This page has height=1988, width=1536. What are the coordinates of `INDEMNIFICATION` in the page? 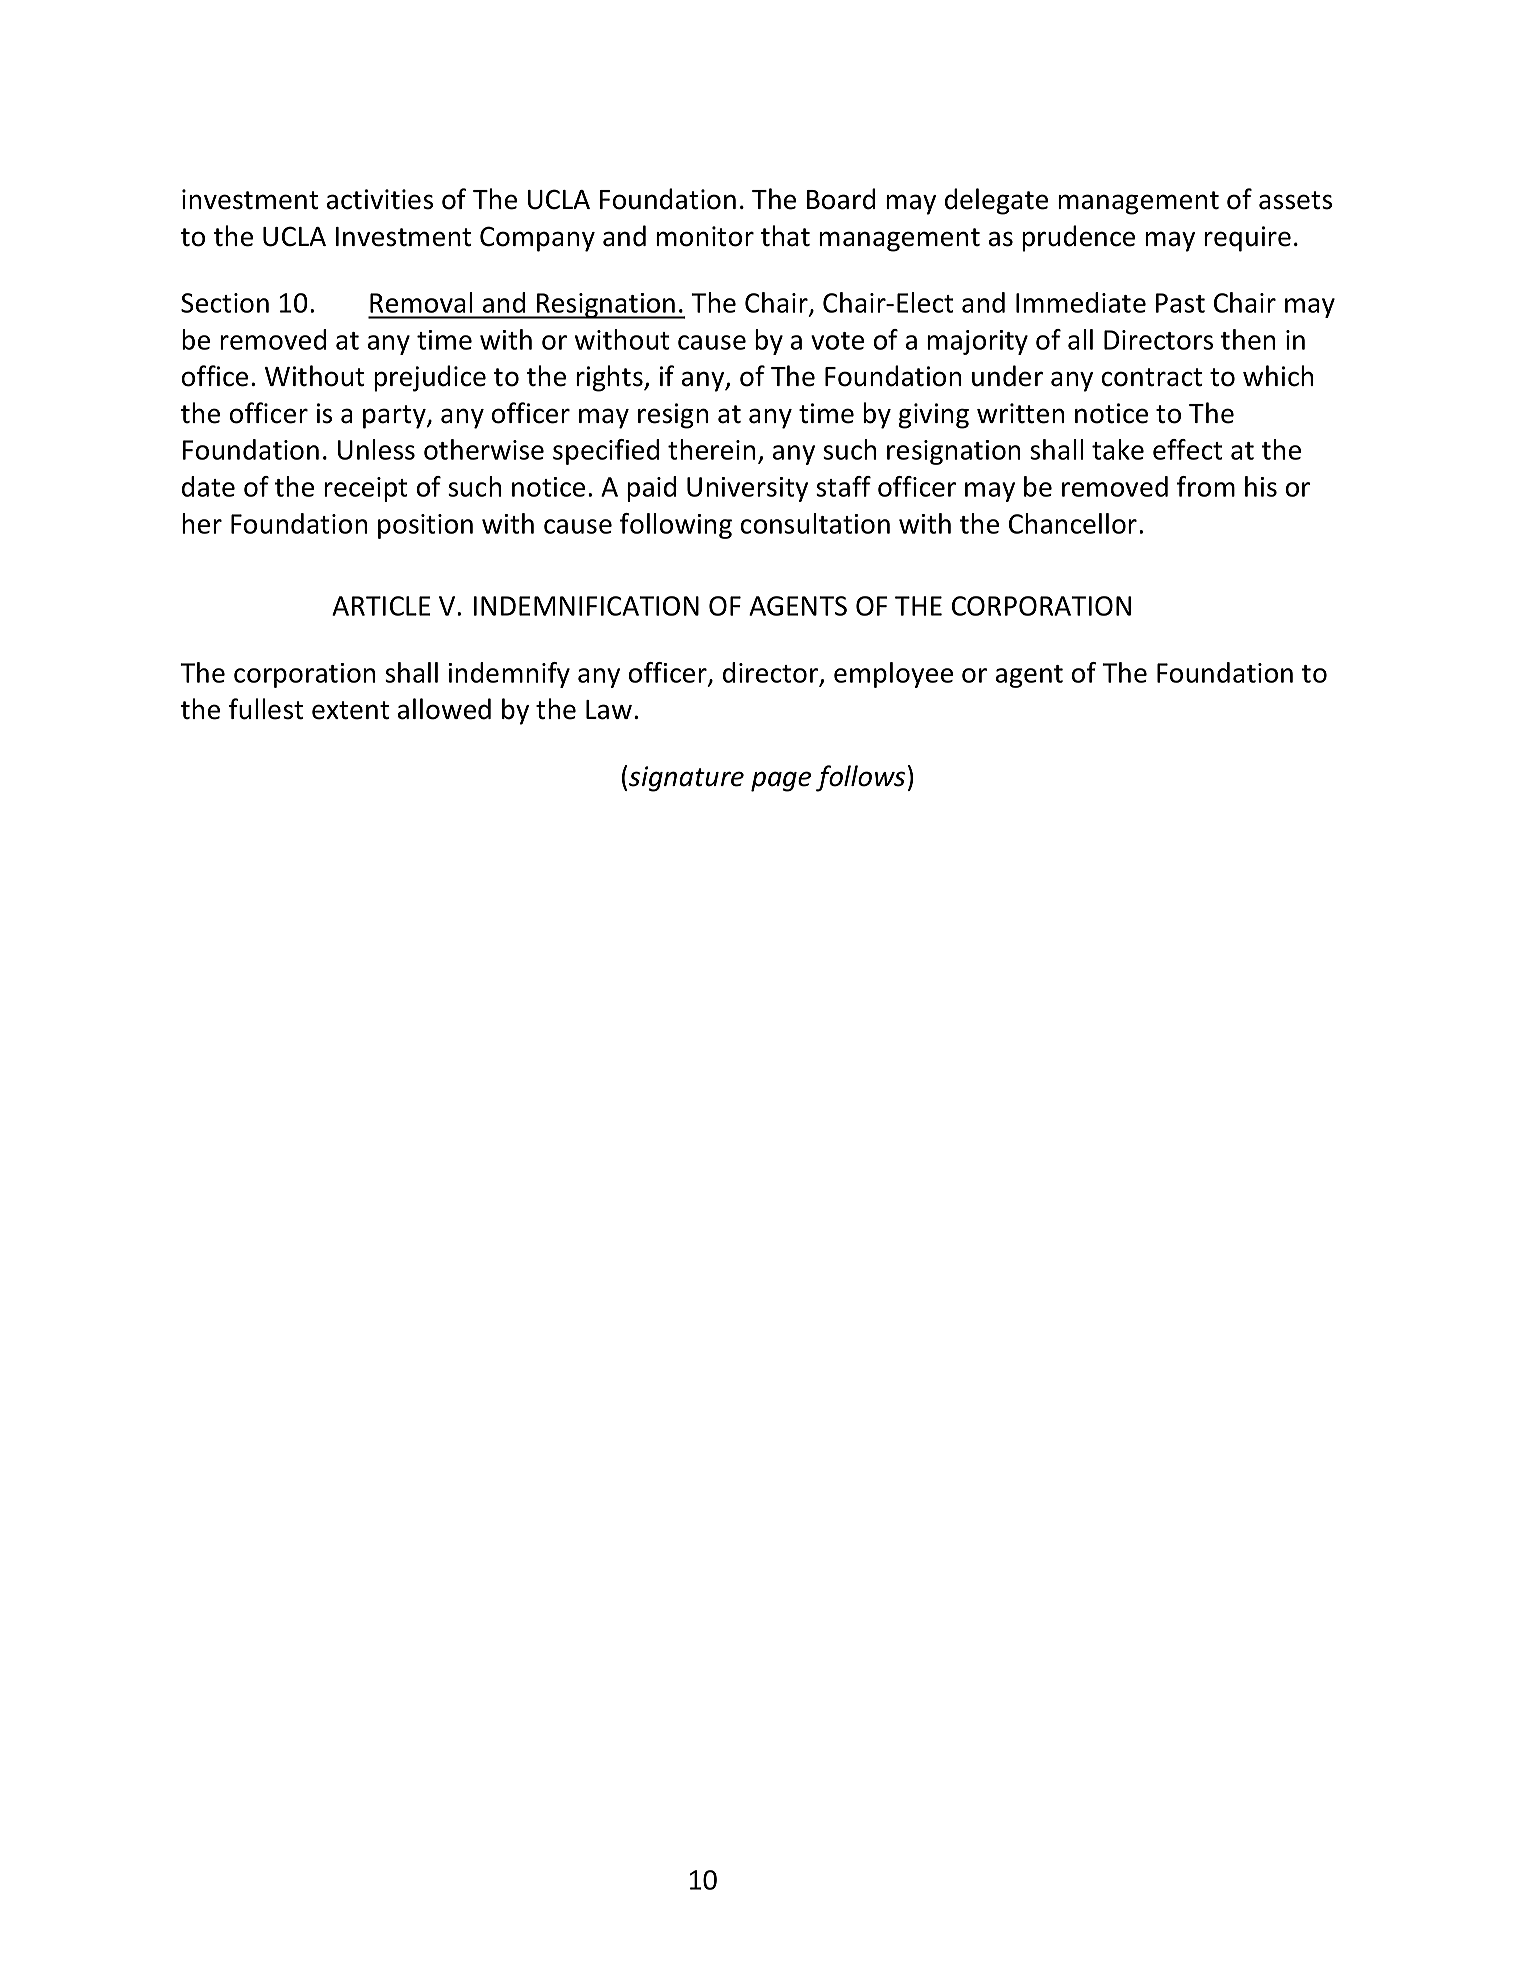 It's located at (586, 606).
